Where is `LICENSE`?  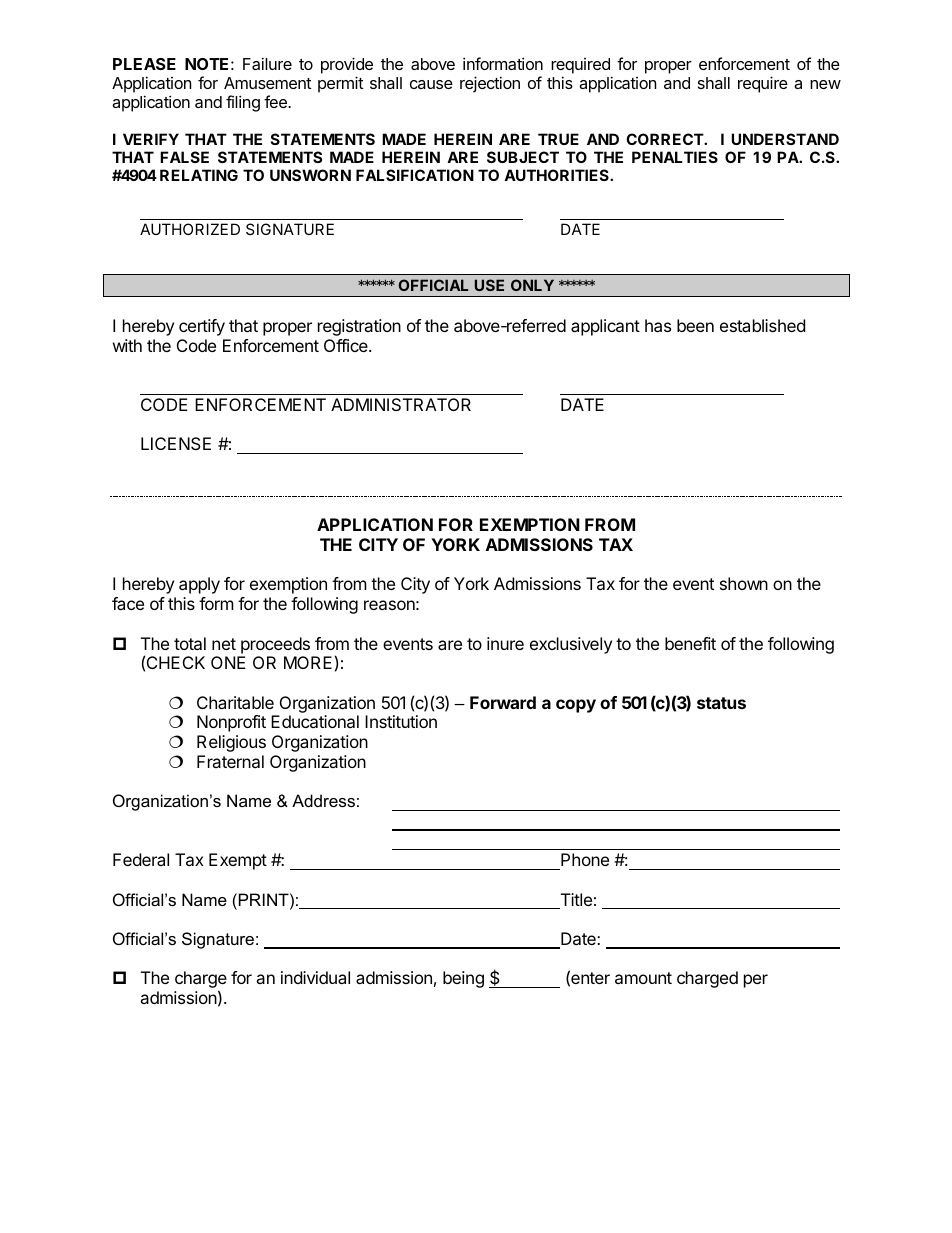 LICENSE is located at coordinates (176, 443).
